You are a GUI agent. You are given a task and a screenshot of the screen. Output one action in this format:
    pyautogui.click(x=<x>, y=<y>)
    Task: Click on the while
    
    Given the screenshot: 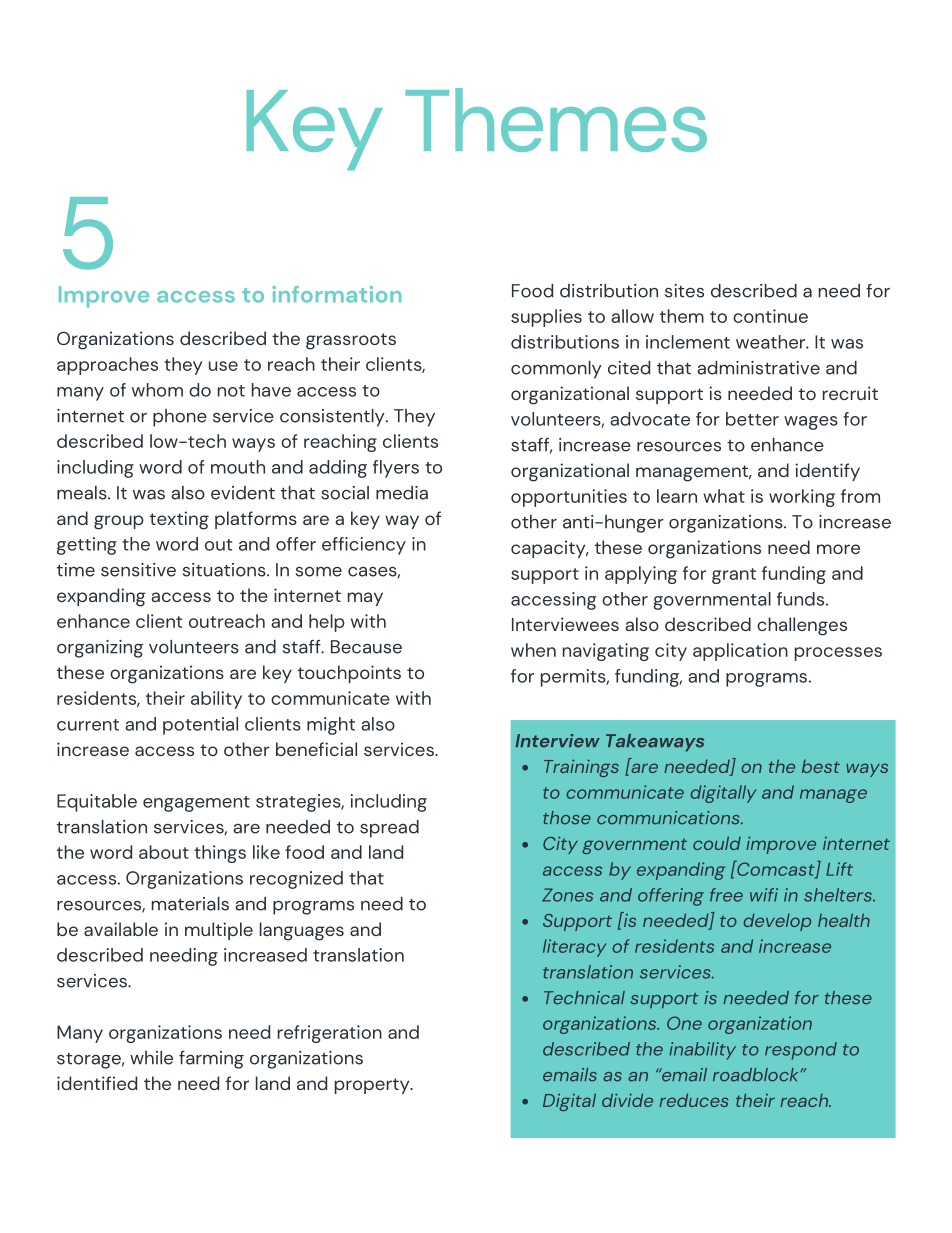 What is the action you would take?
    pyautogui.click(x=151, y=1058)
